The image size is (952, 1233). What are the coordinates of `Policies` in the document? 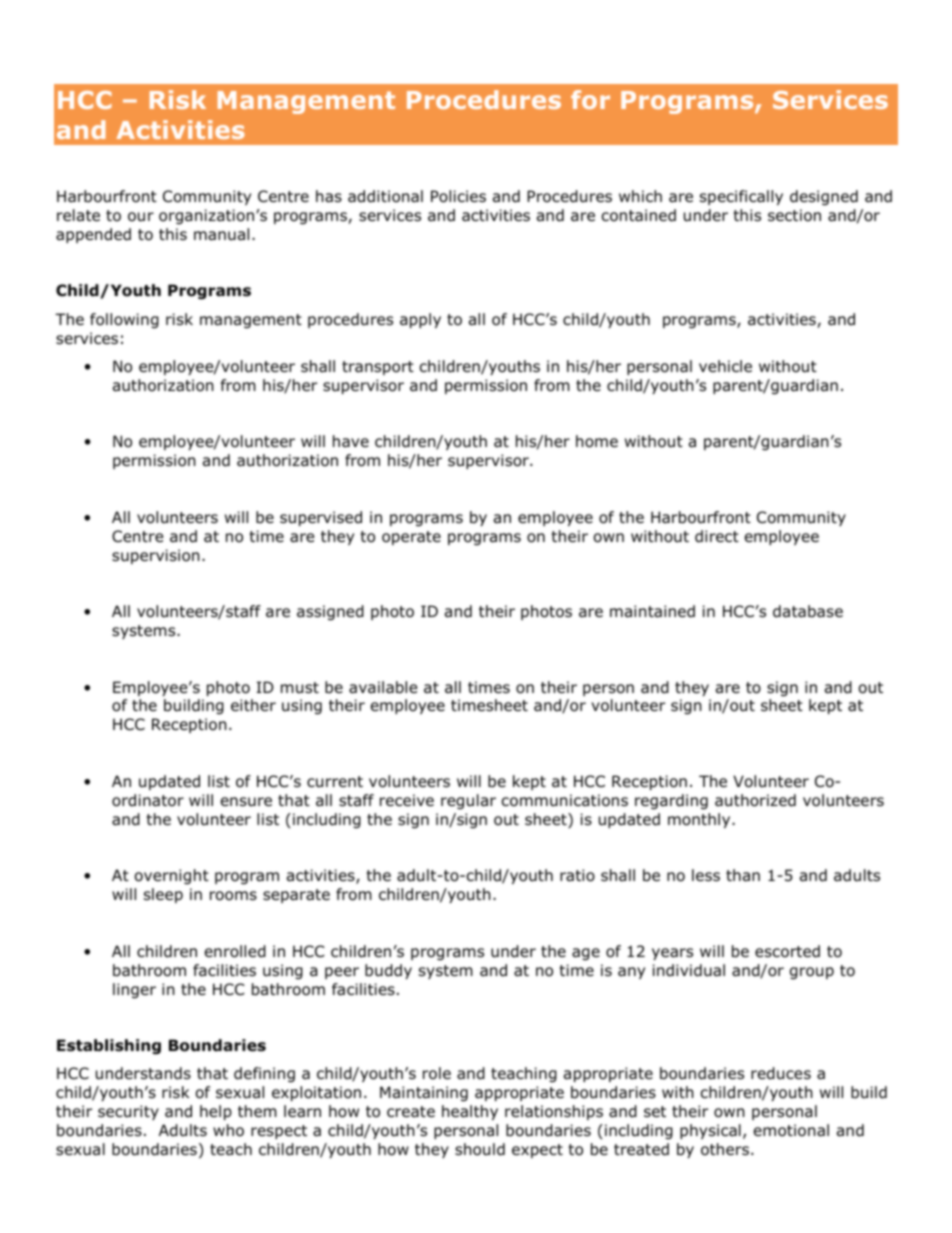 It's located at (458, 196).
